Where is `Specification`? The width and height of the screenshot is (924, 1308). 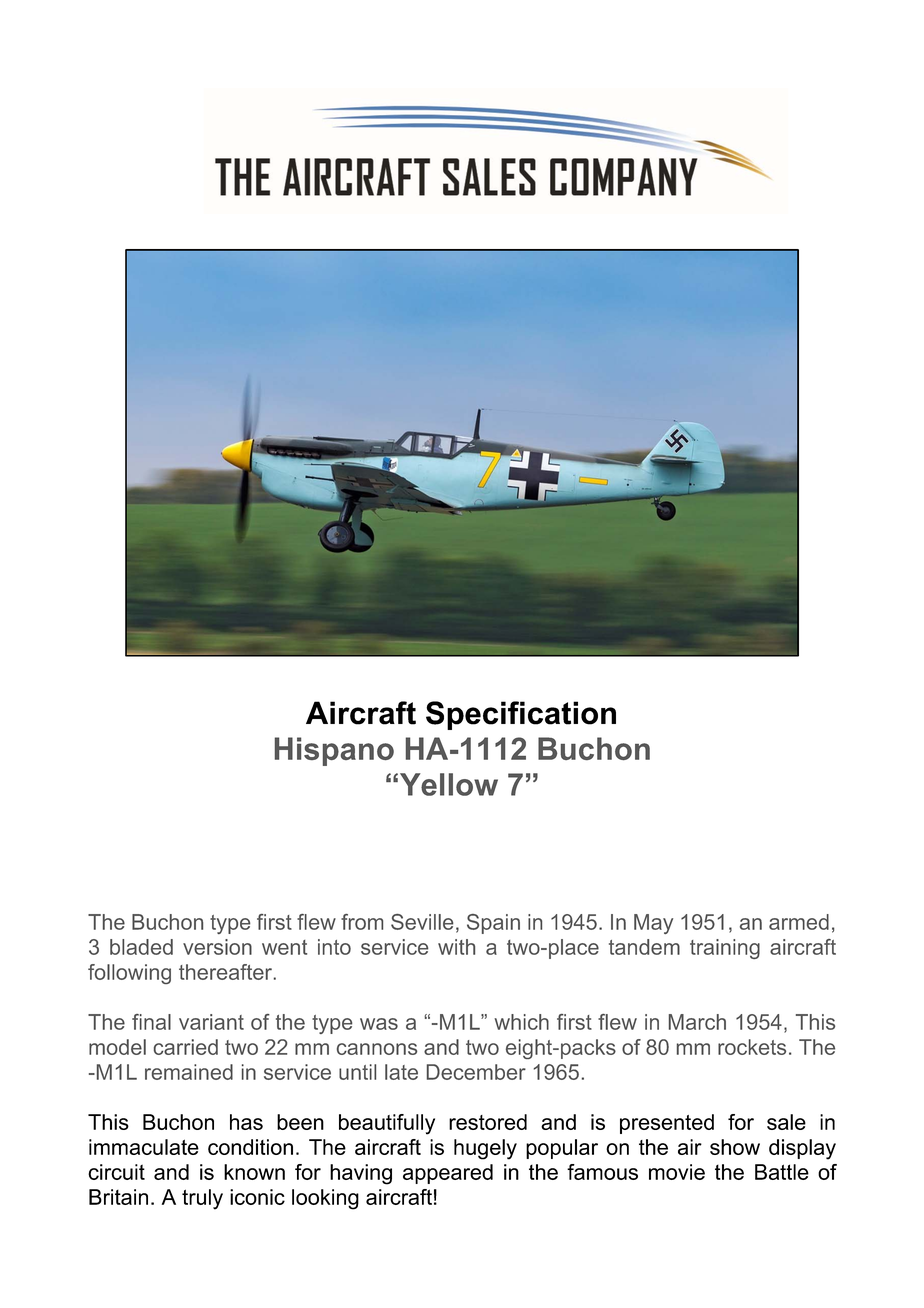 Specification is located at coordinates (521, 715).
